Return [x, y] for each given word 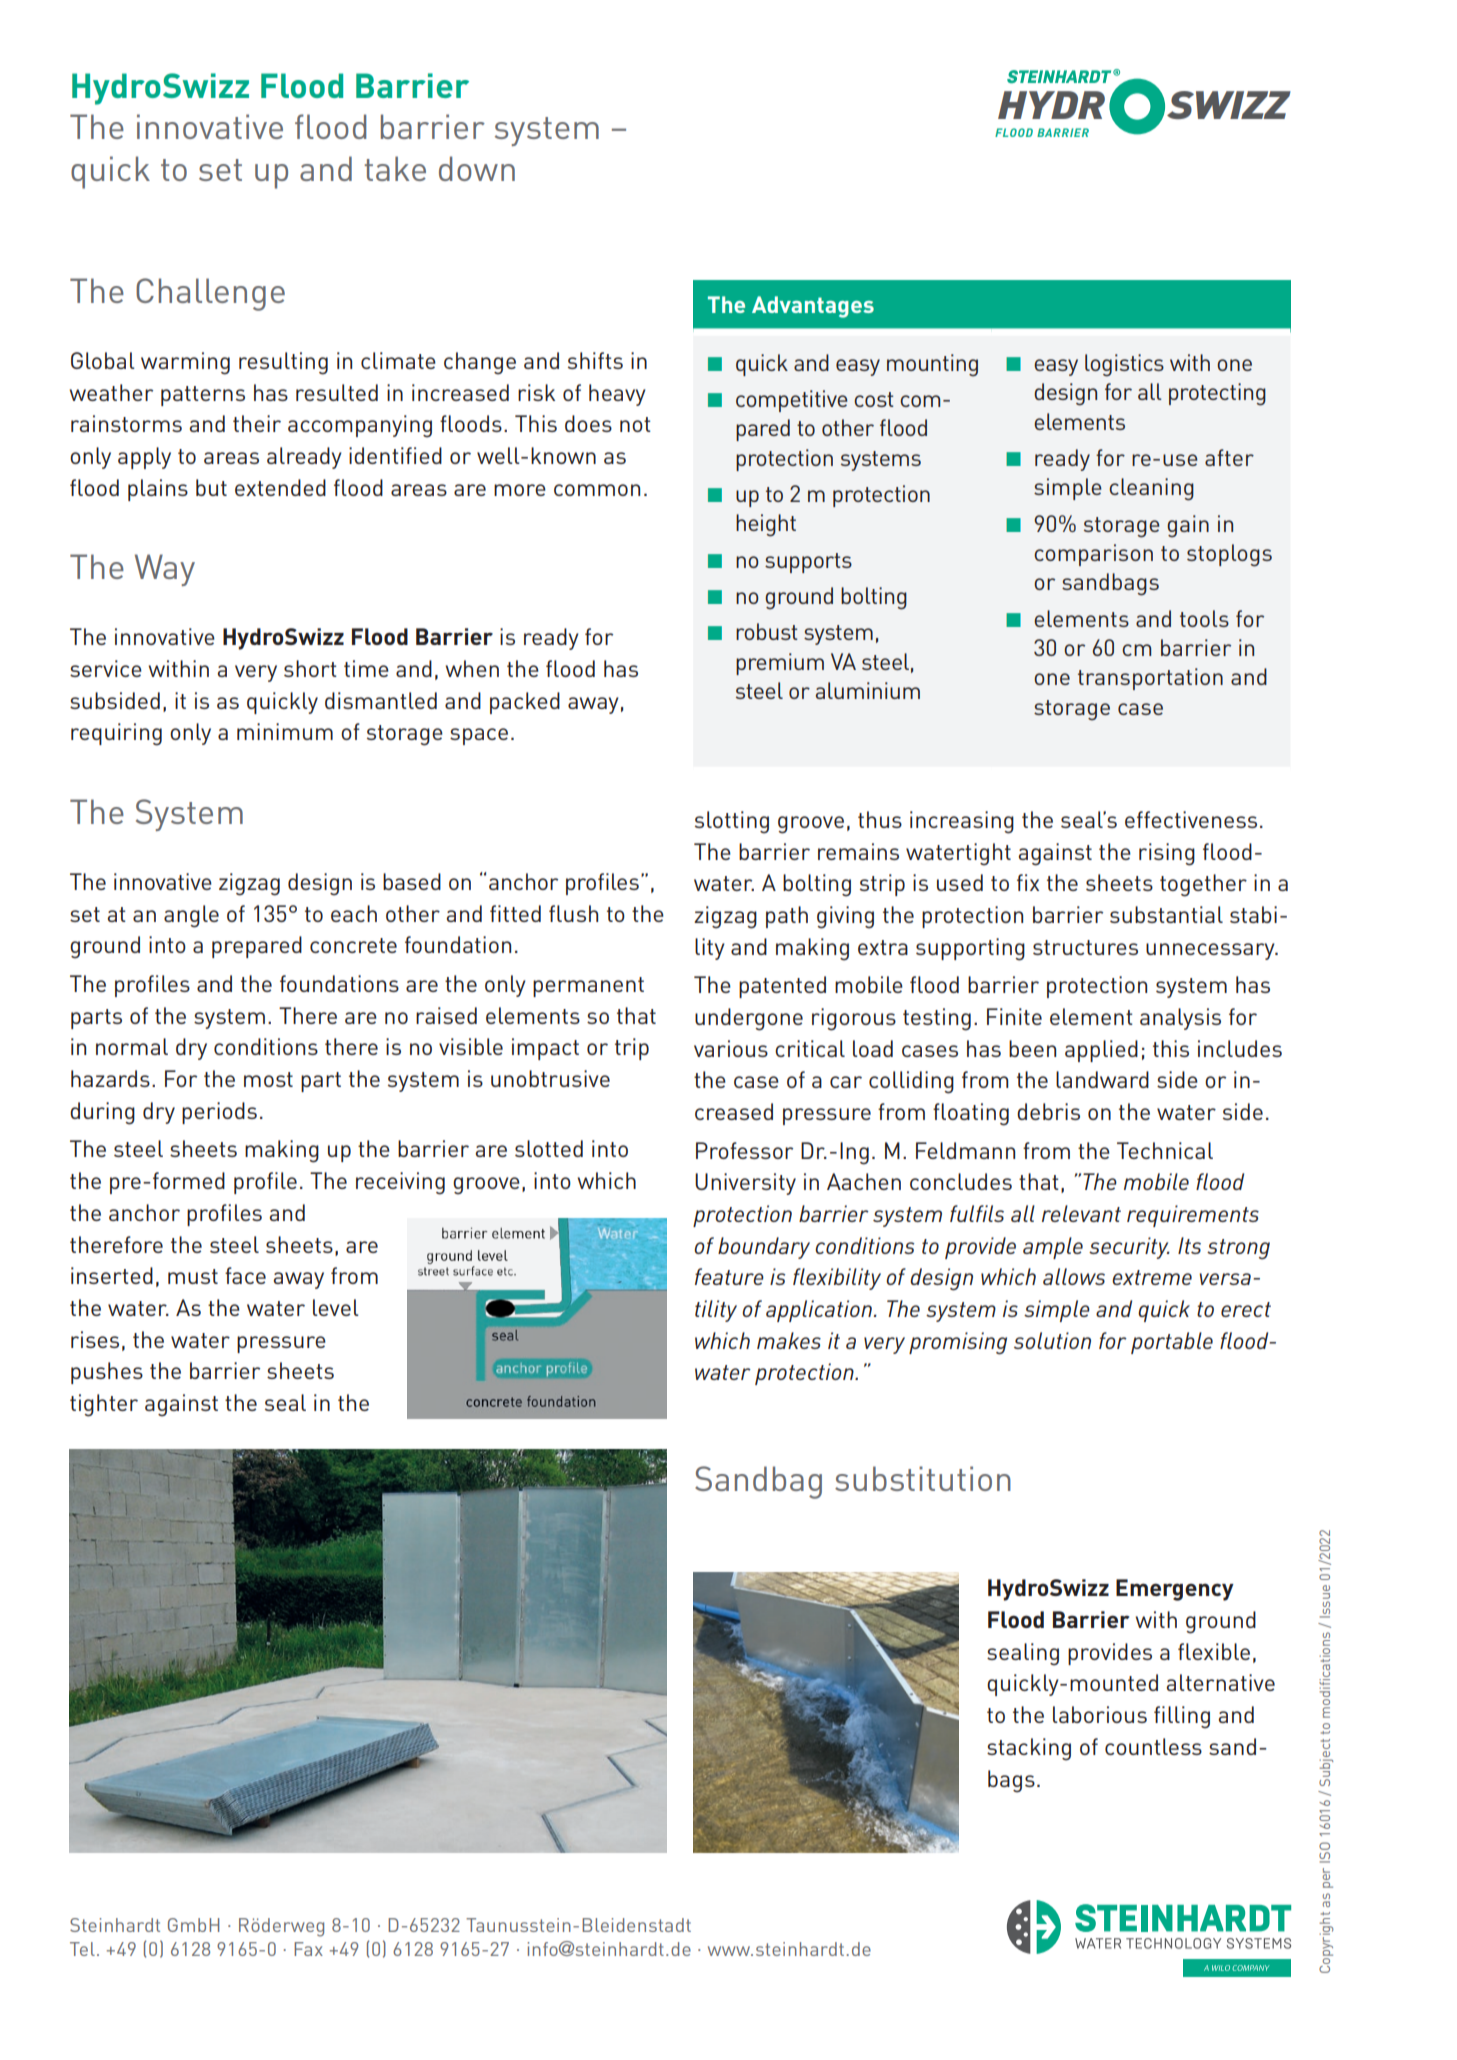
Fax [308, 1949]
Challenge [210, 294]
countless [1153, 1746]
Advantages [813, 307]
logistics [1124, 365]
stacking [1029, 1749]
